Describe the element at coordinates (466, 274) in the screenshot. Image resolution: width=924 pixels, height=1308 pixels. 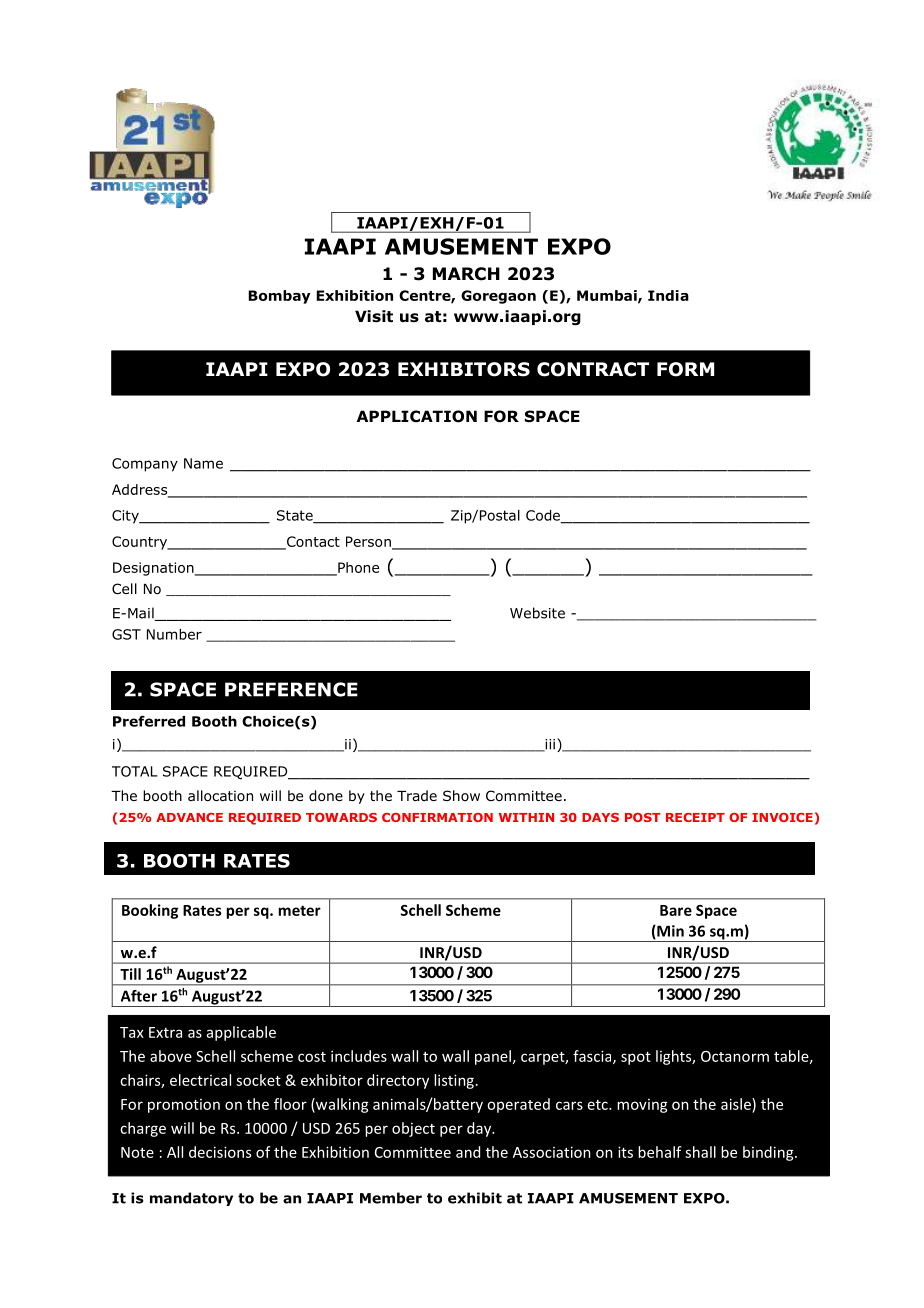
I see `MARCH` at that location.
